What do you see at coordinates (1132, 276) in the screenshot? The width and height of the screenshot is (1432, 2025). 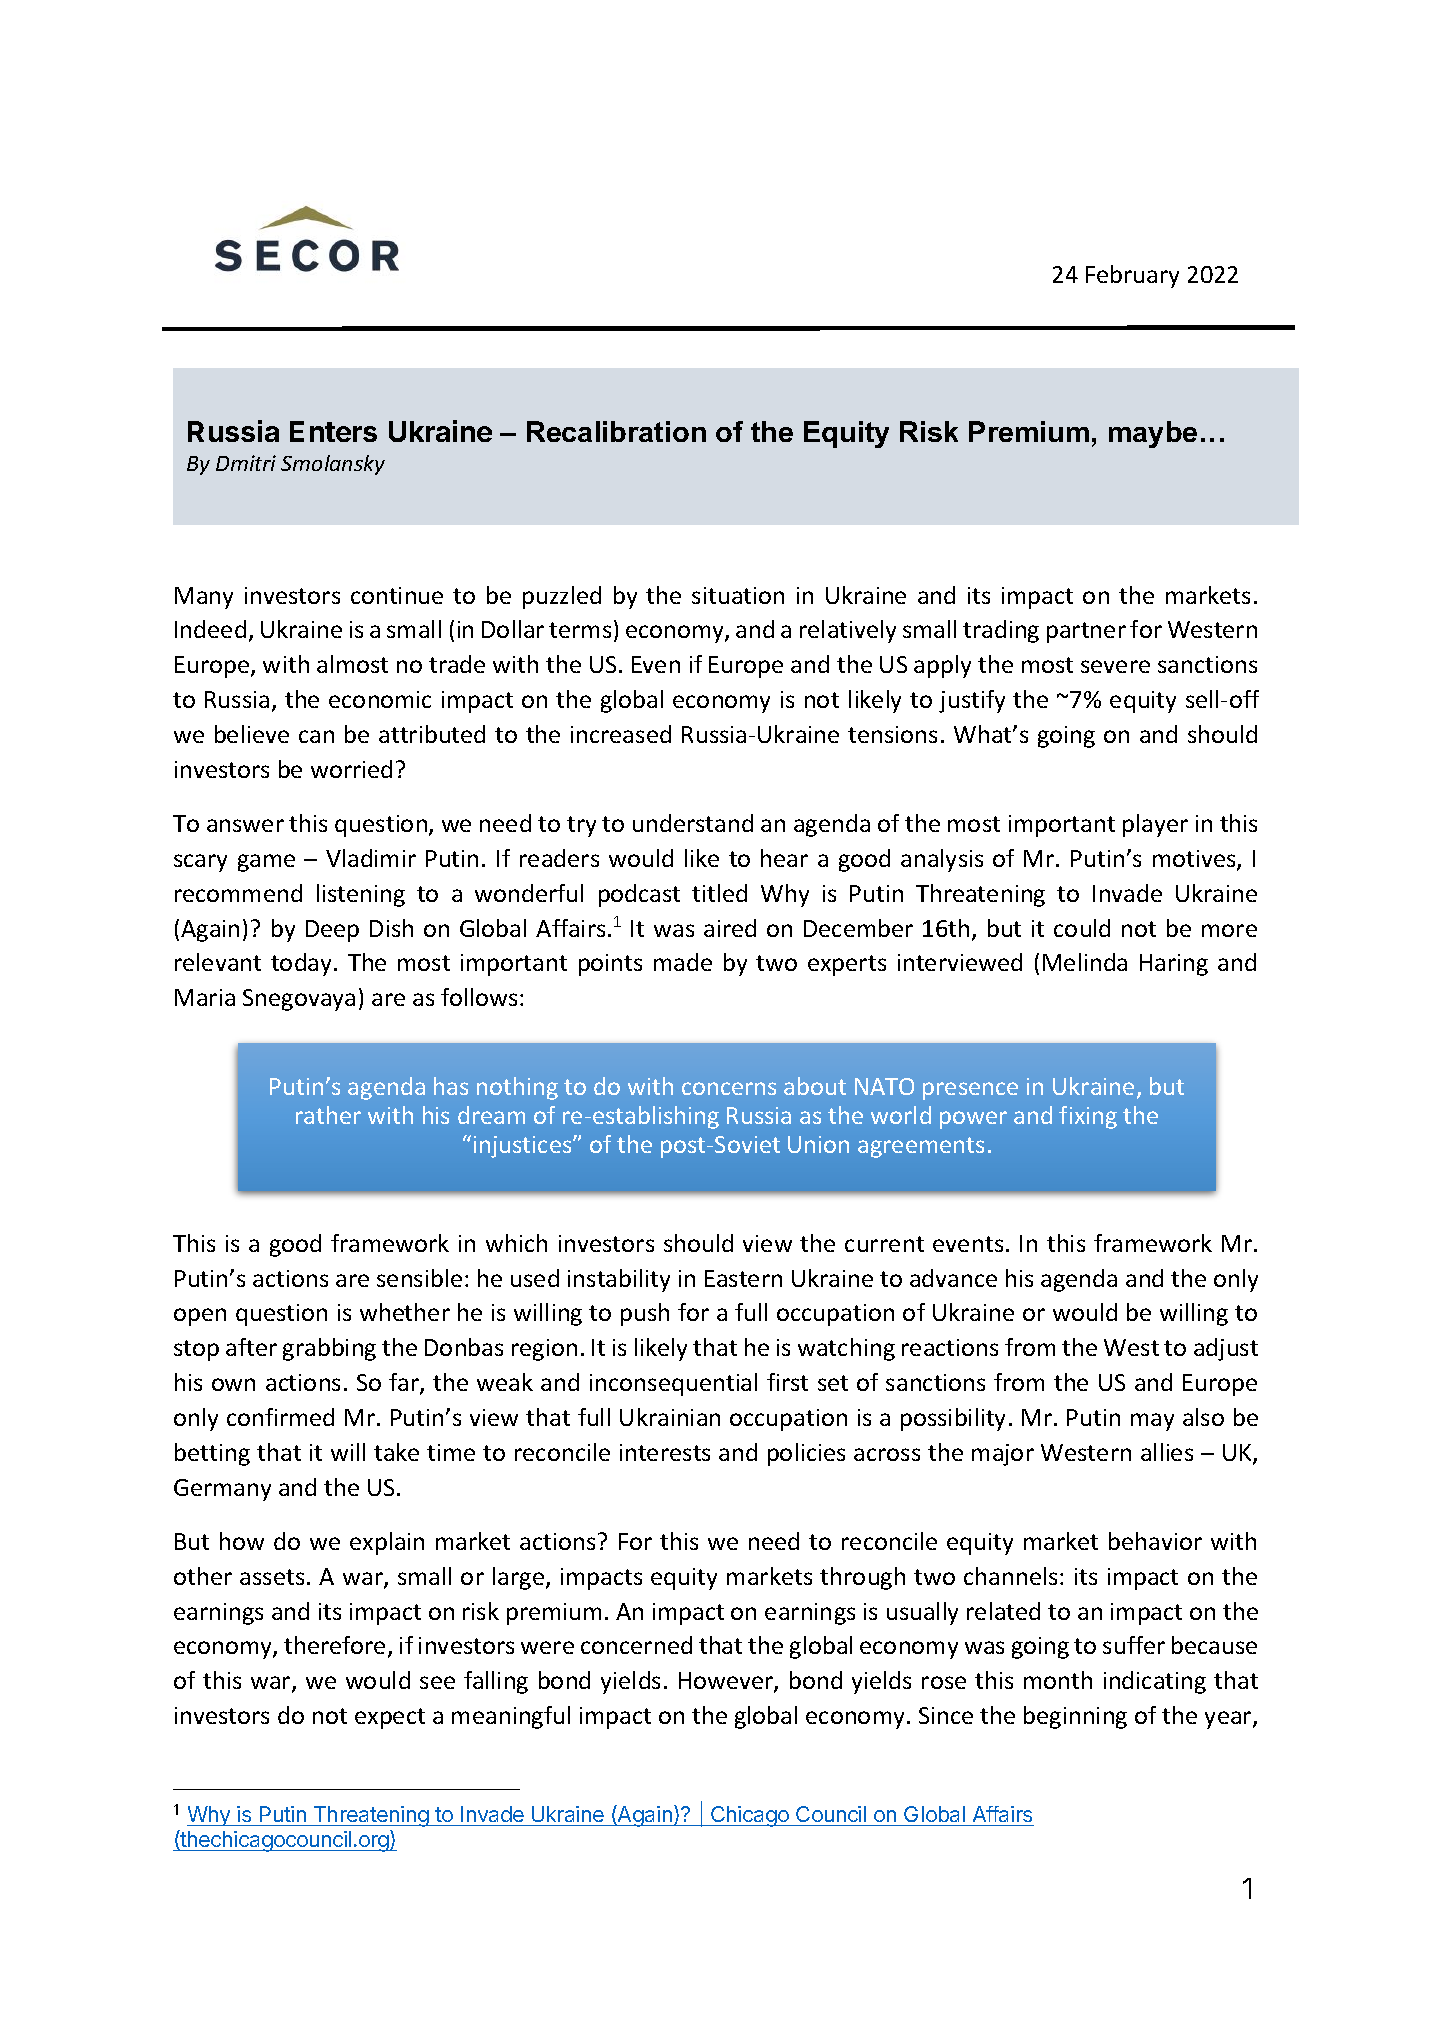 I see `February` at bounding box center [1132, 276].
